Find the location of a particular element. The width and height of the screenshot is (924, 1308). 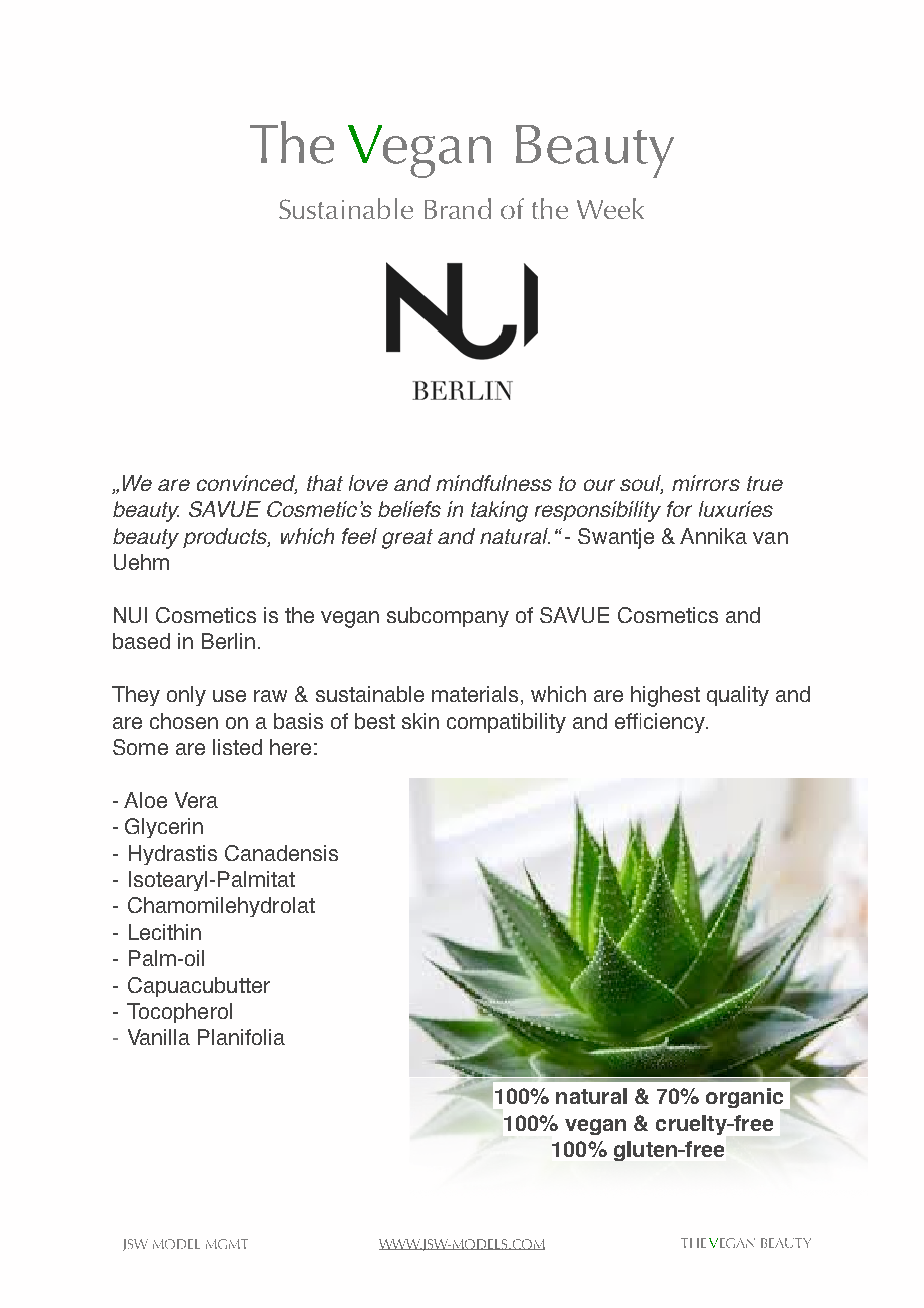

Berlin is located at coordinates (228, 641).
